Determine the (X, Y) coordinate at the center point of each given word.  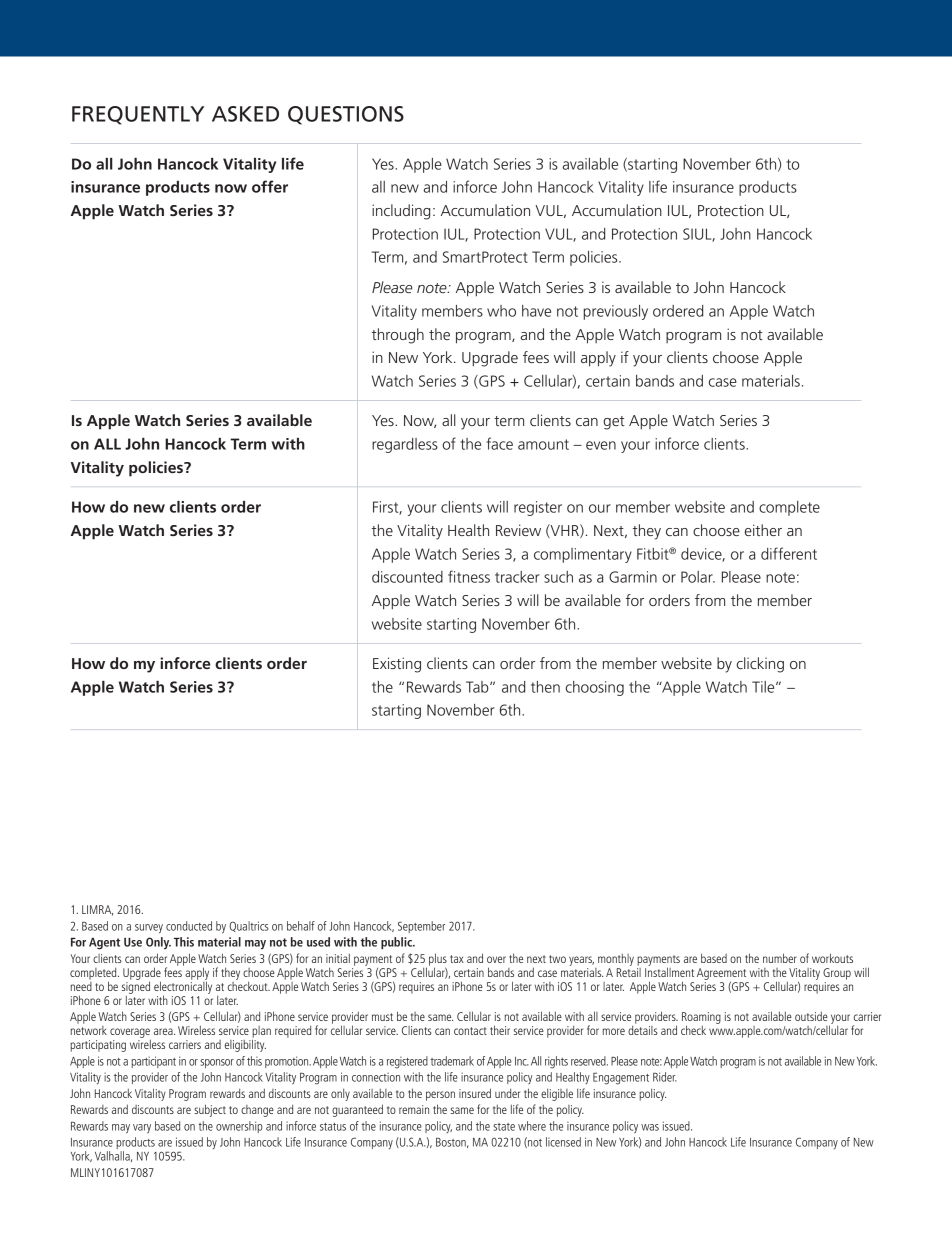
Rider (665, 1077)
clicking (760, 665)
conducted (189, 926)
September (421, 927)
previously (615, 312)
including (401, 212)
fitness (469, 576)
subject (210, 1110)
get (614, 423)
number (780, 958)
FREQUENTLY (138, 115)
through (398, 336)
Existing (397, 665)
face (499, 443)
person (440, 1096)
